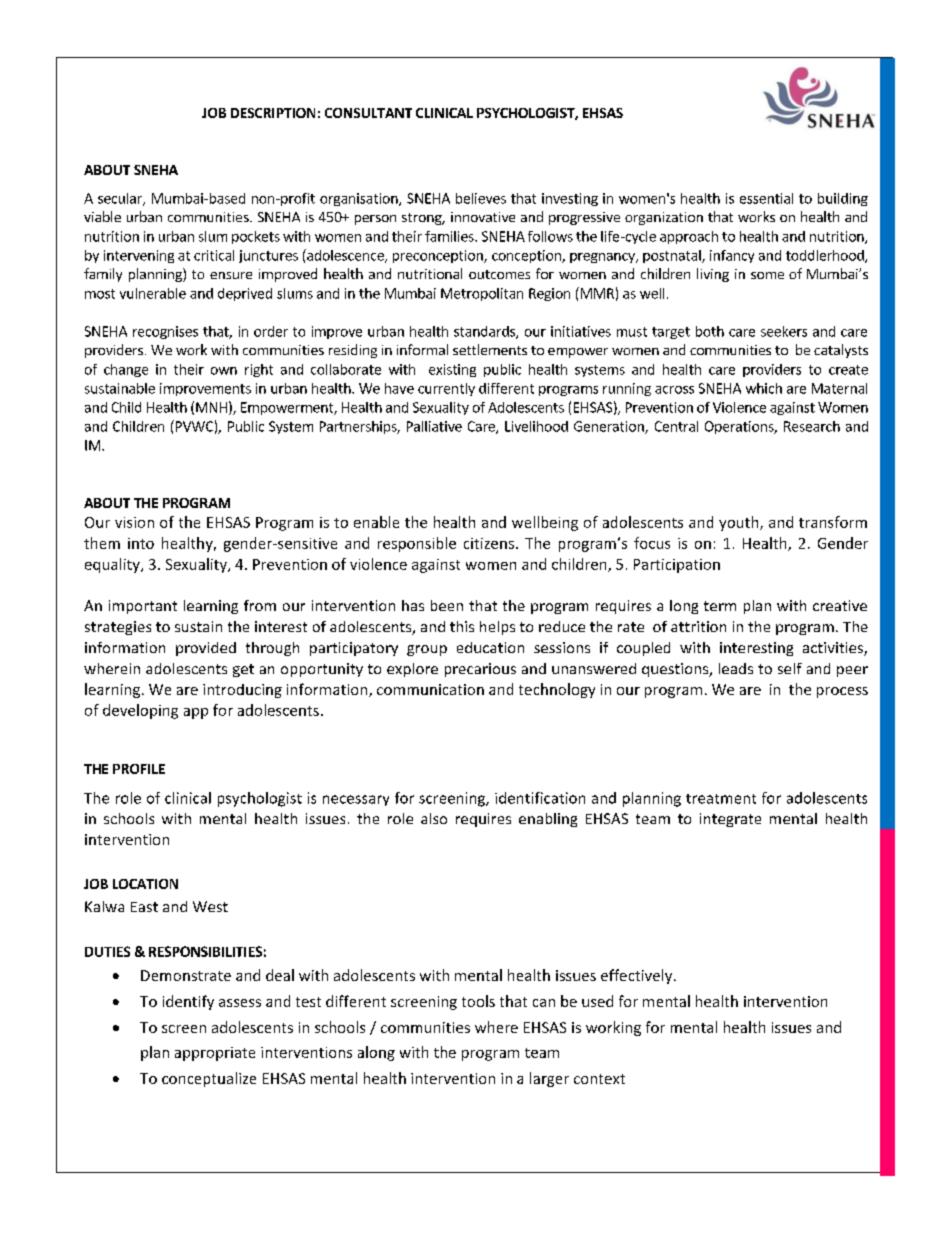  I want to click on identification, so click(540, 798).
